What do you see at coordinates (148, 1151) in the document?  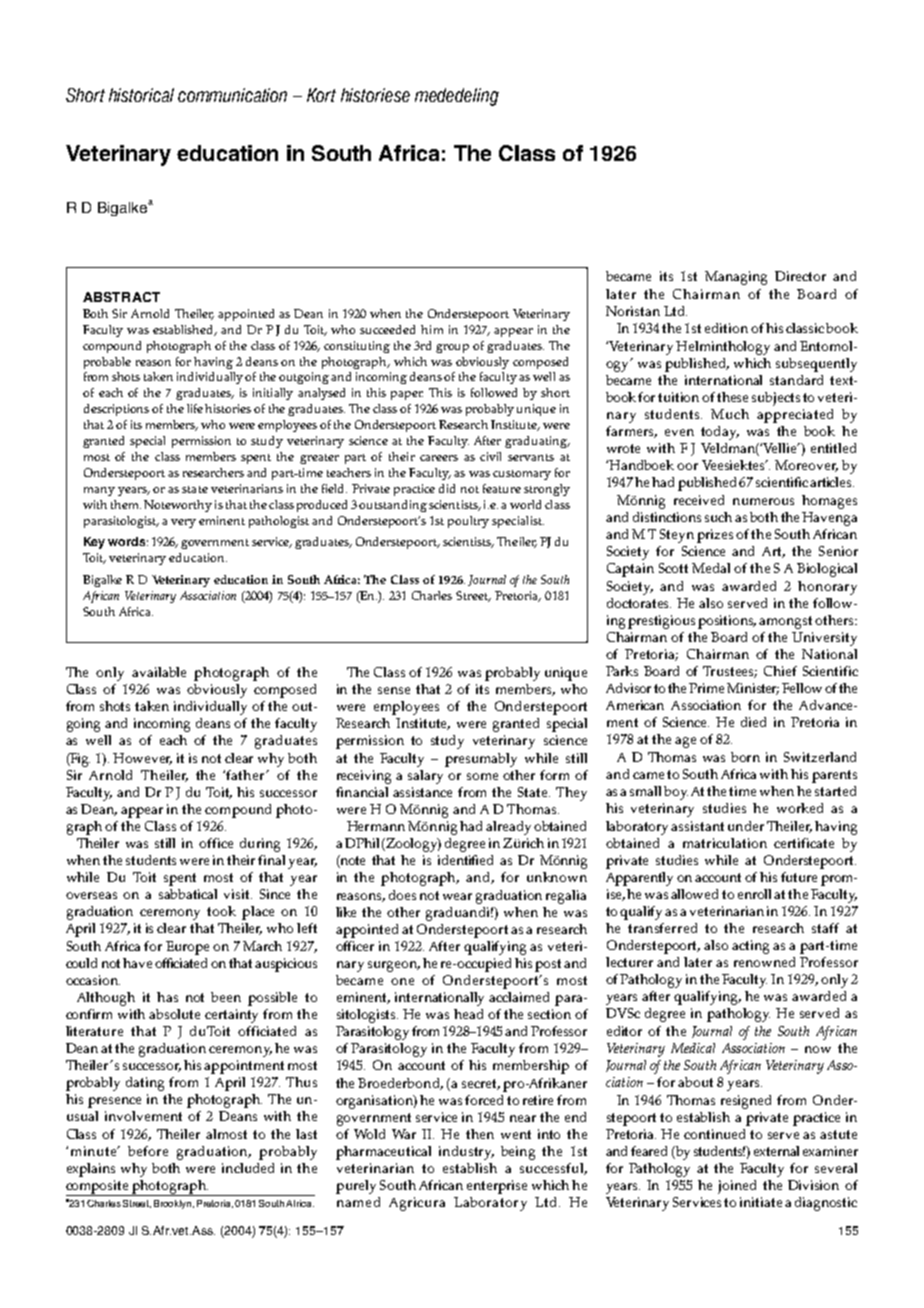 I see `before` at bounding box center [148, 1151].
